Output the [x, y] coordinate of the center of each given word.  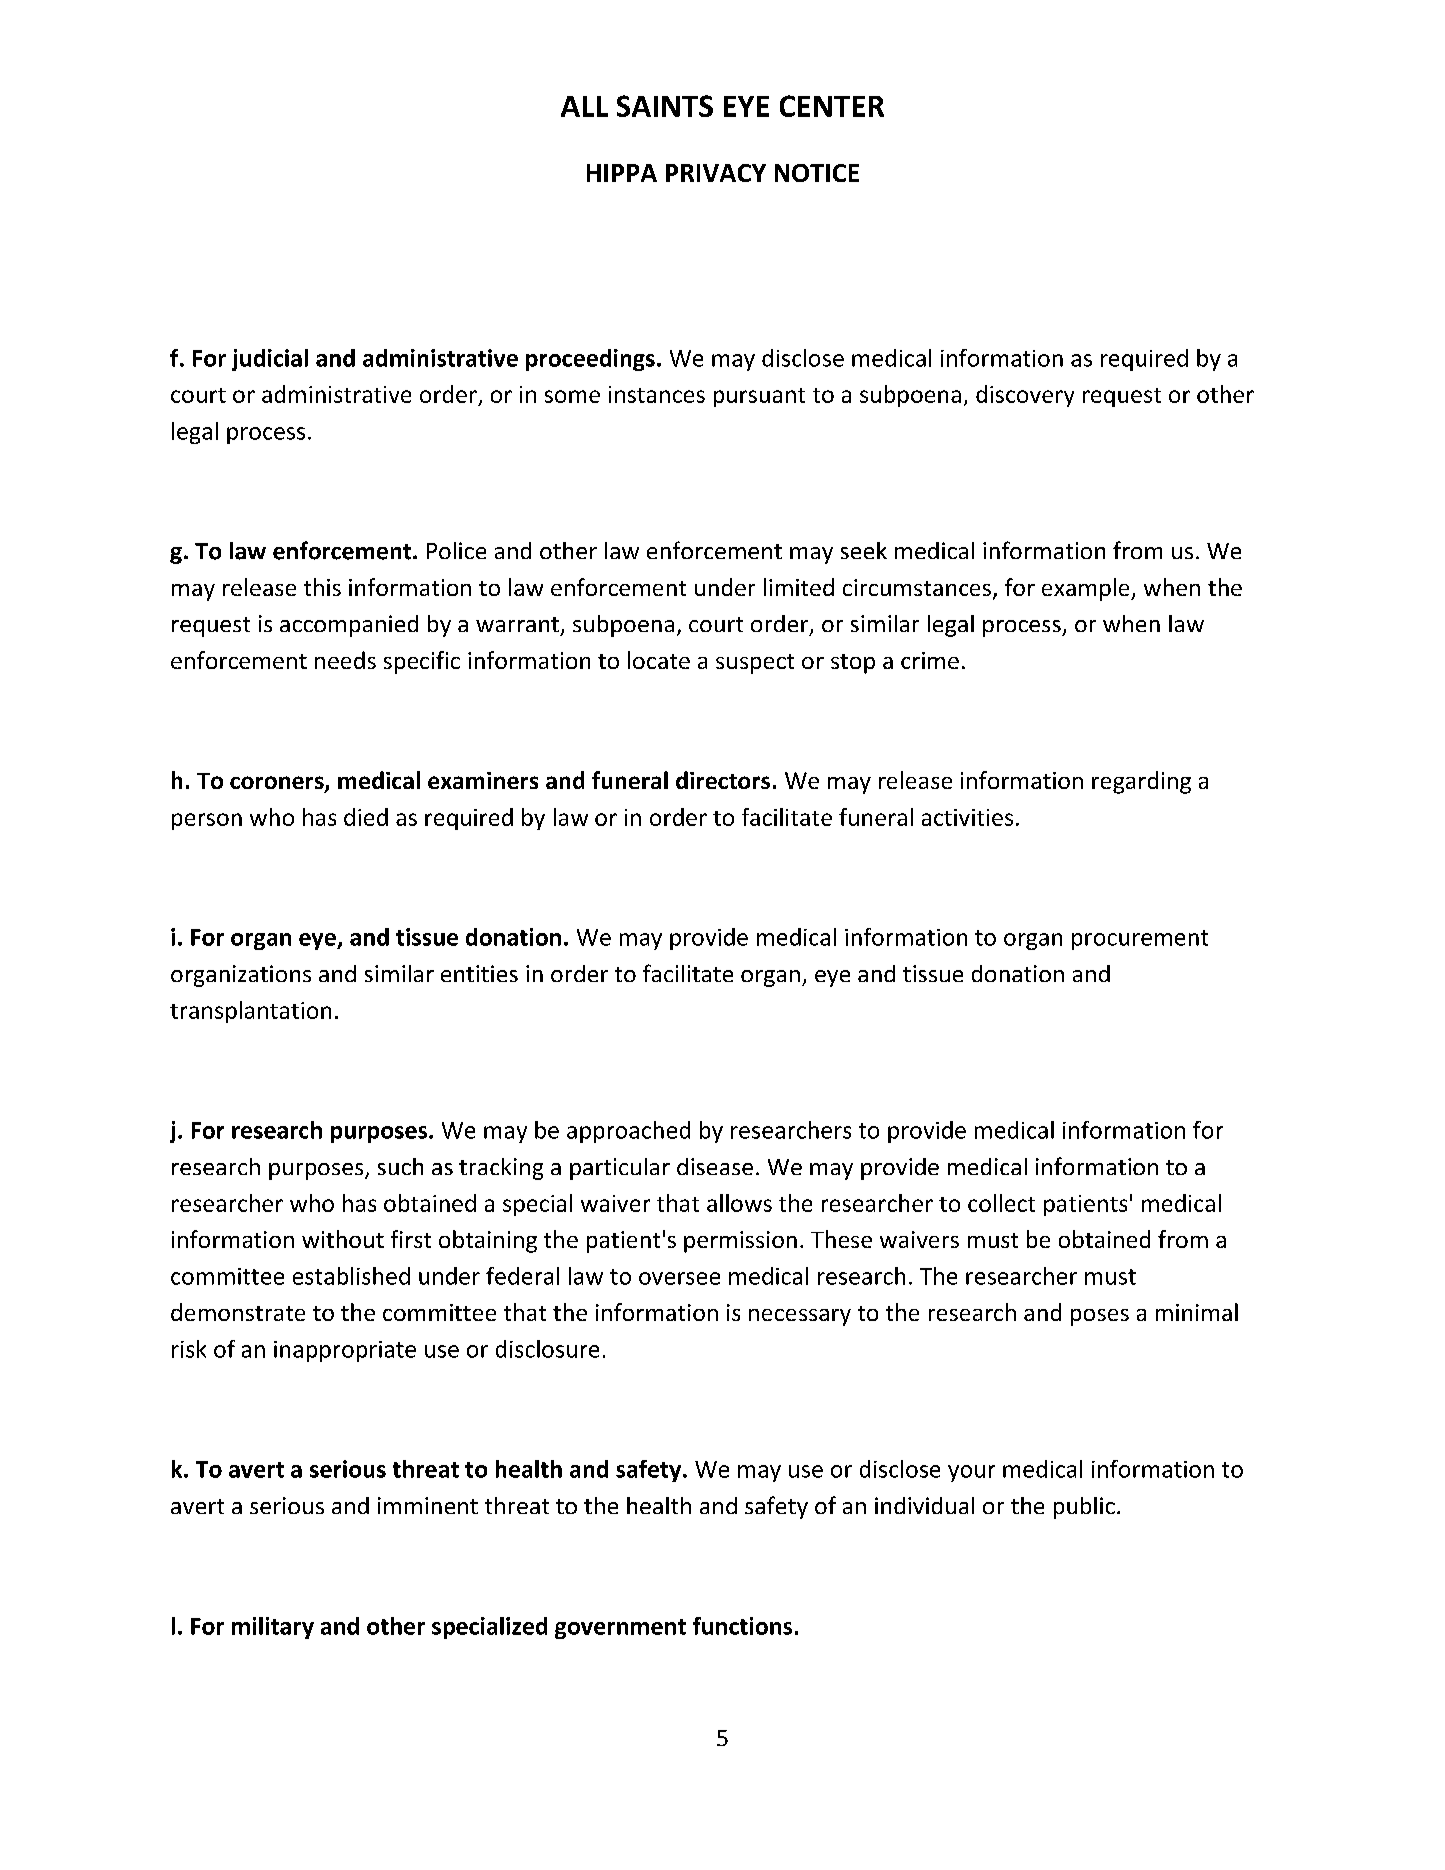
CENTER [832, 106]
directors [723, 780]
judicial [270, 360]
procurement [1140, 940]
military [273, 1628]
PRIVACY [716, 173]
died [366, 817]
